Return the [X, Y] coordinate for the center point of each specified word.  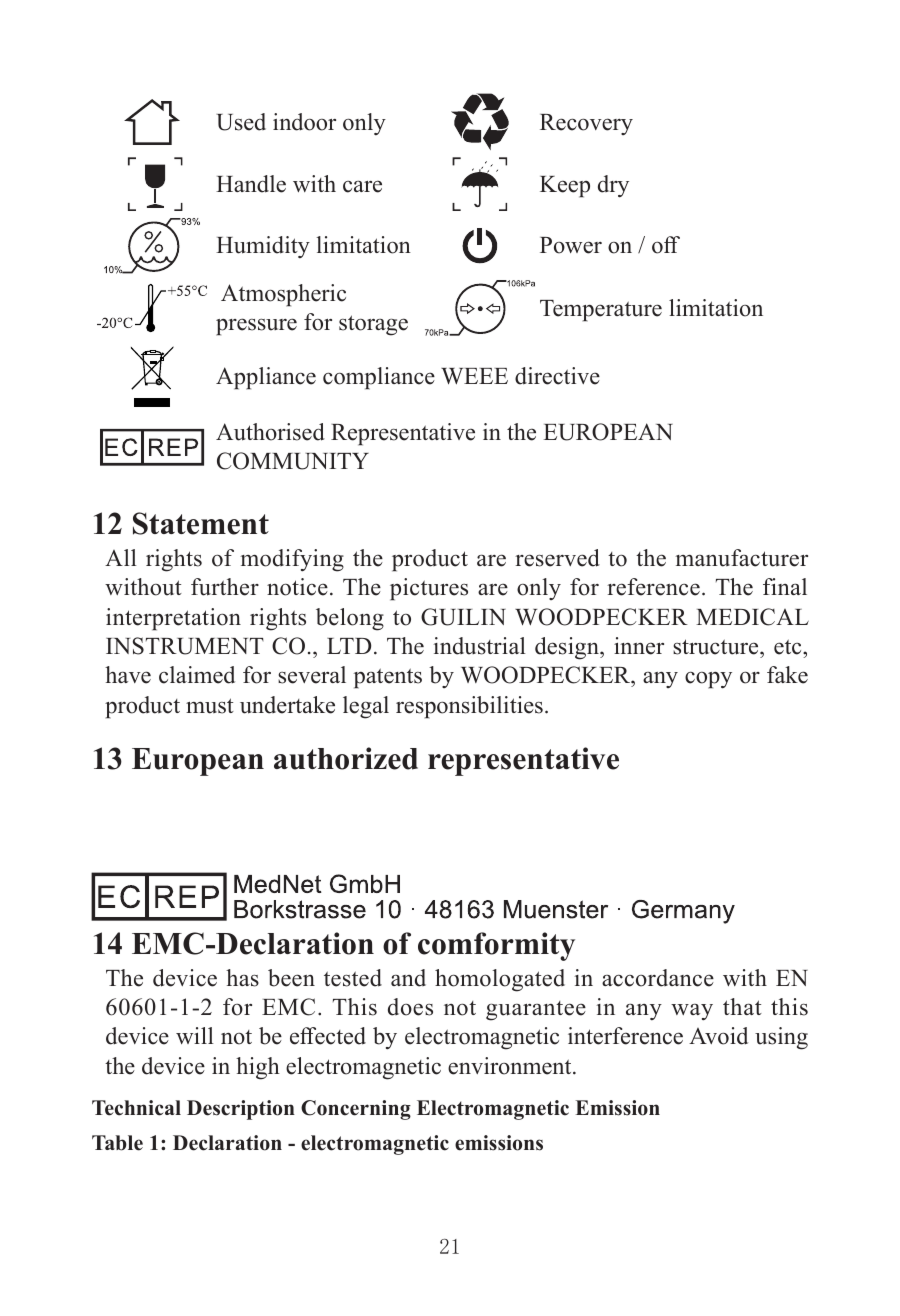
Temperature [601, 311]
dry [613, 186]
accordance [658, 978]
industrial [480, 646]
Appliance [266, 378]
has [242, 978]
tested [353, 978]
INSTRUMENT [185, 646]
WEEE [474, 376]
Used [241, 122]
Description [241, 1110]
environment [511, 1066]
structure [717, 647]
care [362, 186]
